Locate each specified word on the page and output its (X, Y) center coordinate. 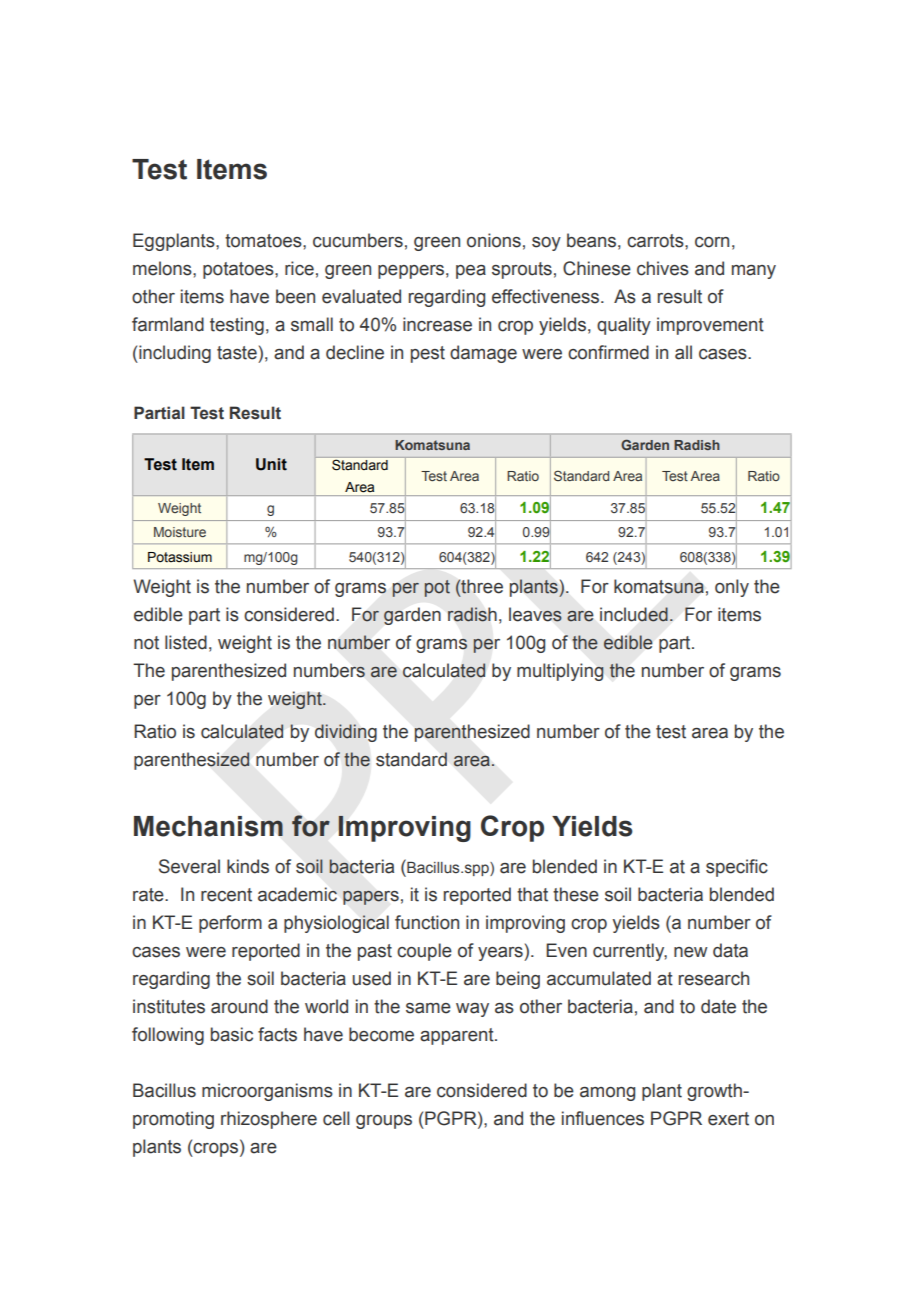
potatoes (239, 270)
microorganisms (267, 1092)
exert (728, 1119)
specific (737, 868)
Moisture (180, 532)
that (532, 894)
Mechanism (208, 826)
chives (663, 268)
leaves (535, 614)
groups (384, 1122)
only (732, 588)
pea (471, 272)
